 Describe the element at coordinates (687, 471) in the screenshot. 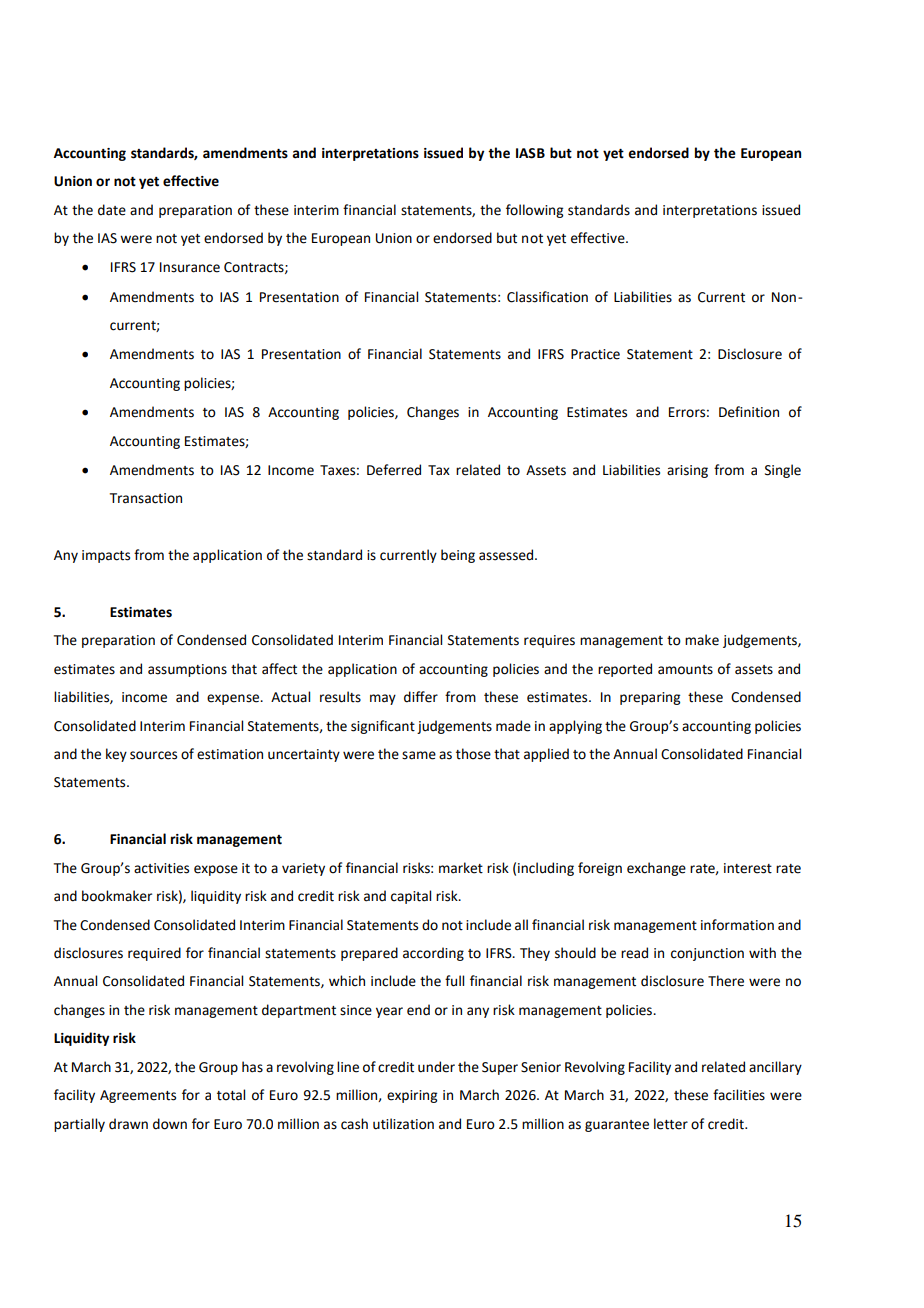

I see `arising` at that location.
